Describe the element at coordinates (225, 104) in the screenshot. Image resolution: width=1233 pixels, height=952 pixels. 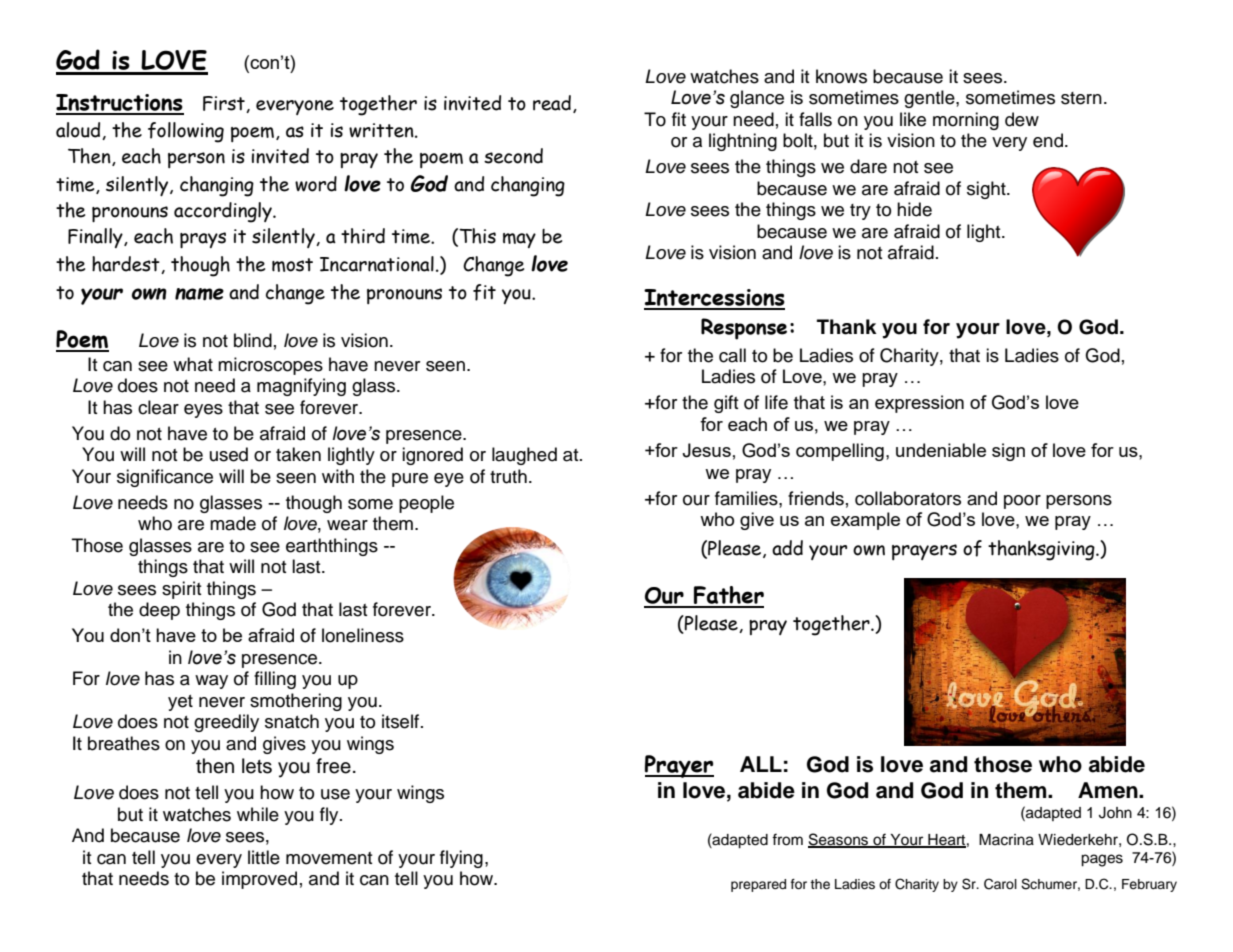
I see `First` at that location.
